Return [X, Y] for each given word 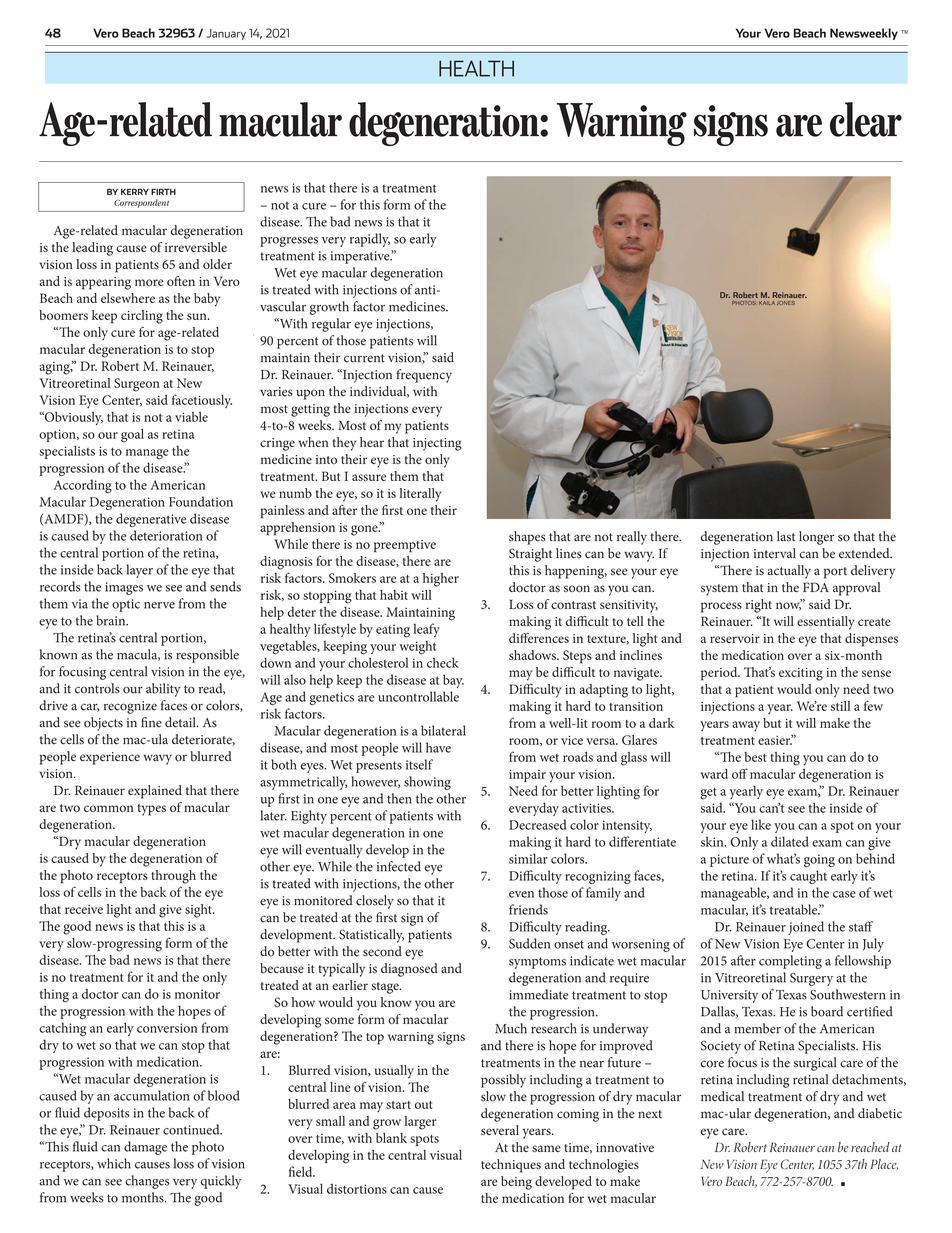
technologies [604, 1166]
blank [391, 1138]
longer [817, 538]
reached [870, 1147]
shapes [527, 538]
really [632, 538]
